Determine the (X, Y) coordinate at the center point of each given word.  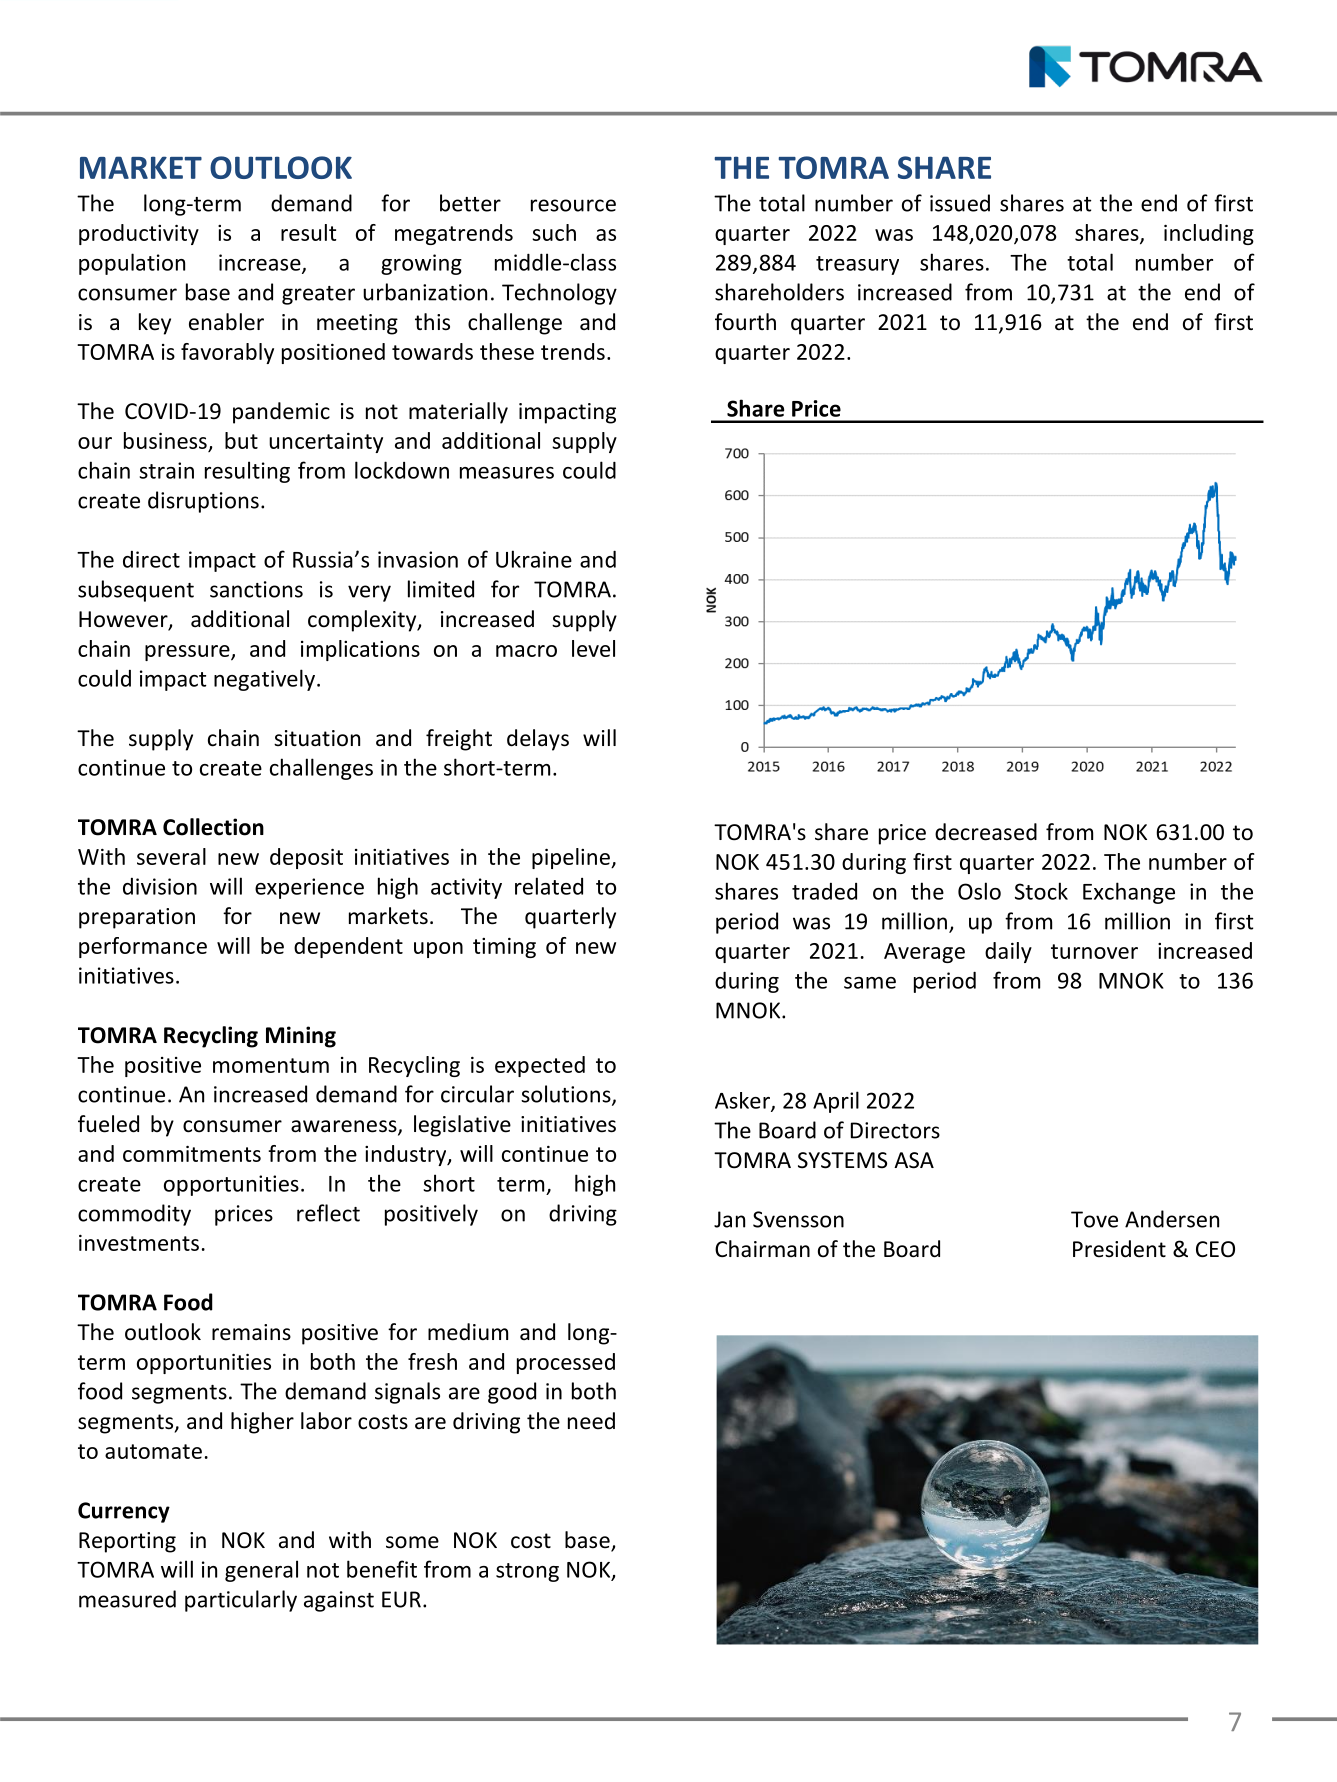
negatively (264, 680)
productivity (139, 234)
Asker (743, 1101)
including (1209, 234)
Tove (1094, 1219)
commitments (192, 1154)
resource (573, 205)
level (593, 648)
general (261, 1571)
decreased (986, 832)
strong (527, 1572)
